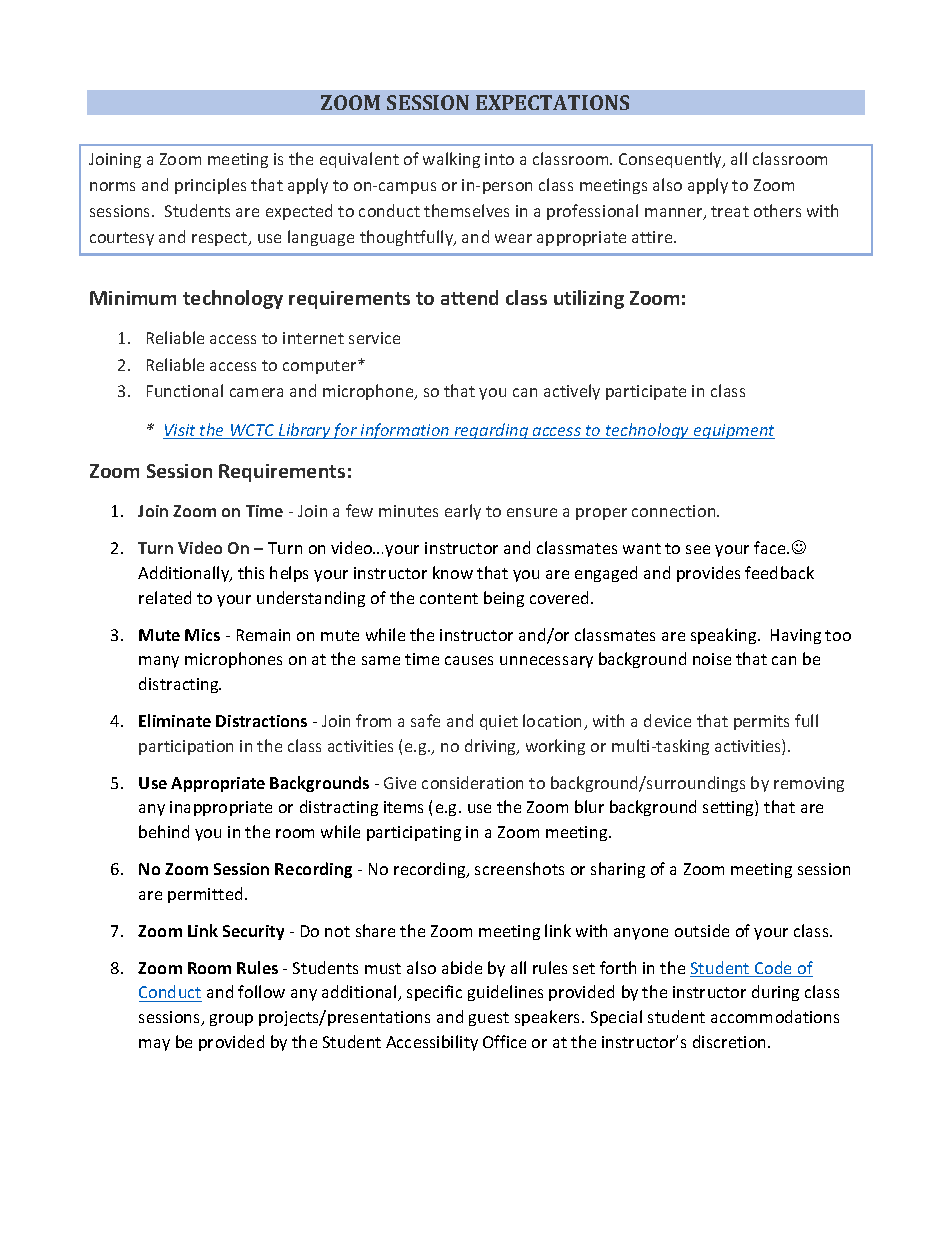 Image resolution: width=952 pixels, height=1233 pixels. Describe the element at coordinates (671, 160) in the screenshot. I see `Consequently` at that location.
